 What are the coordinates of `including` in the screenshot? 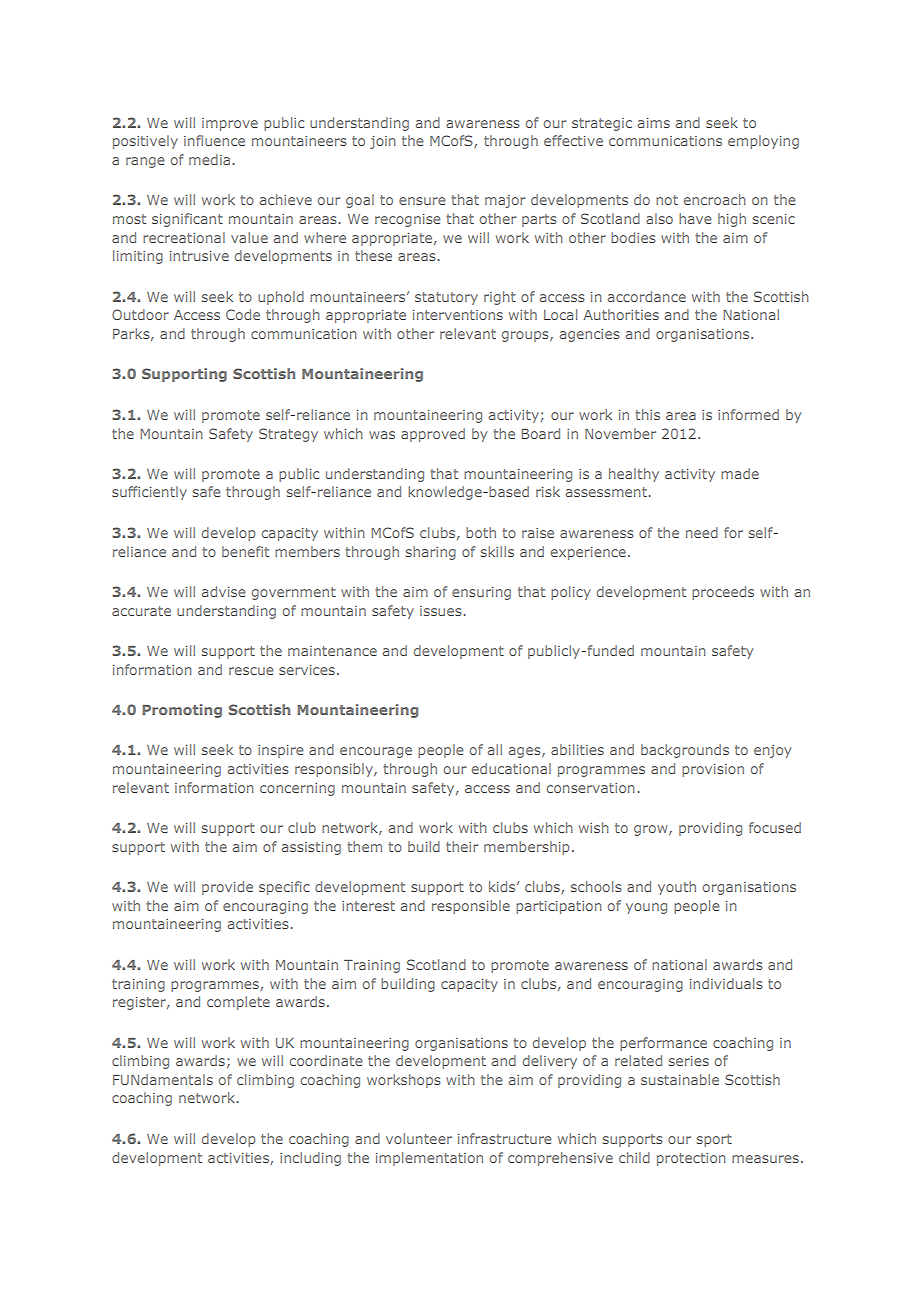 It's located at (310, 1159).
